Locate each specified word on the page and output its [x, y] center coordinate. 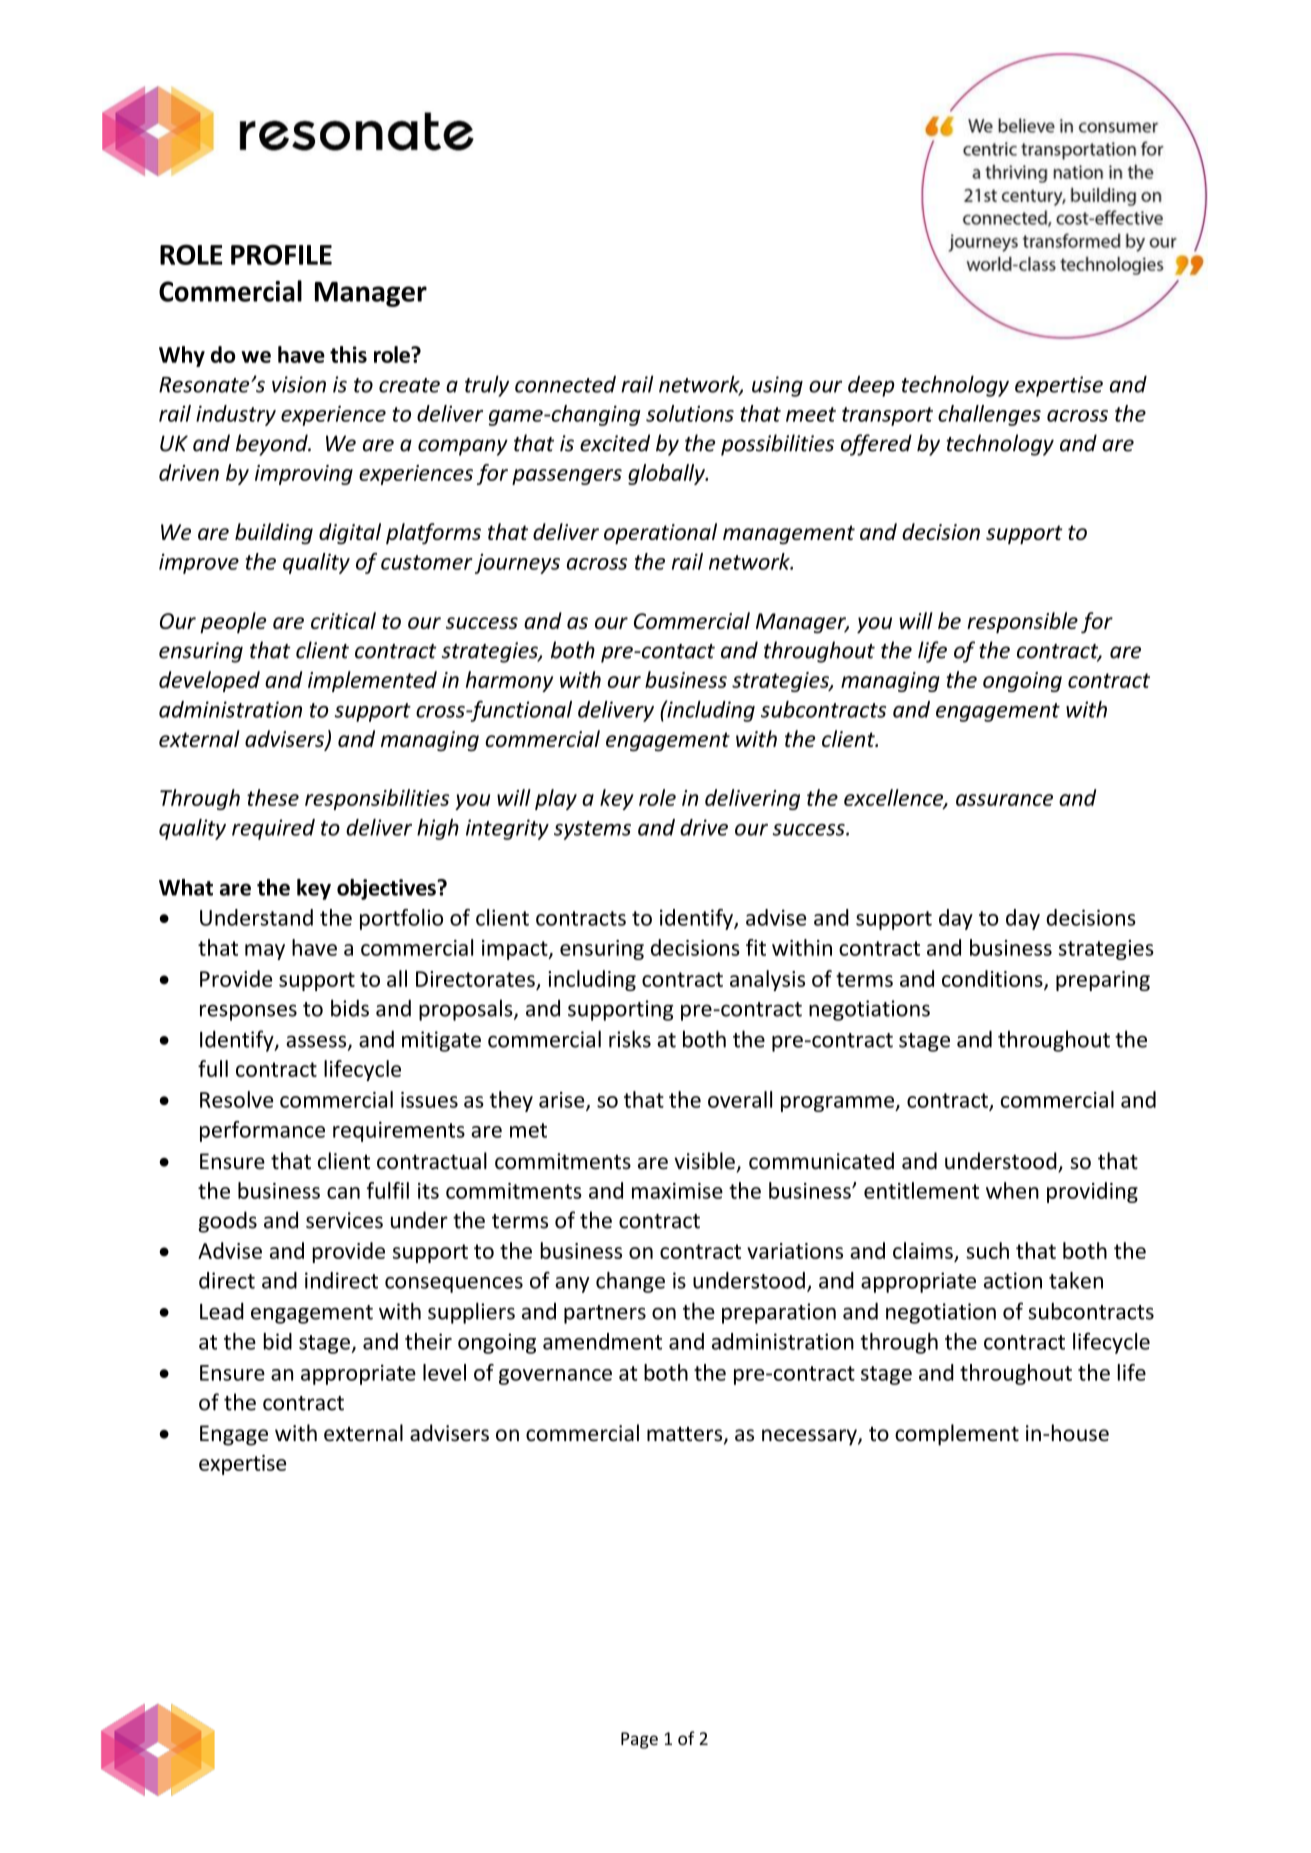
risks [630, 1039]
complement [957, 1435]
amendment [602, 1341]
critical [343, 620]
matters [686, 1435]
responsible [1022, 622]
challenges [989, 415]
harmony [509, 681]
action [1013, 1280]
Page [639, 1740]
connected [565, 384]
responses [248, 1012]
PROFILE [281, 254]
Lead [222, 1311]
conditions [993, 979]
